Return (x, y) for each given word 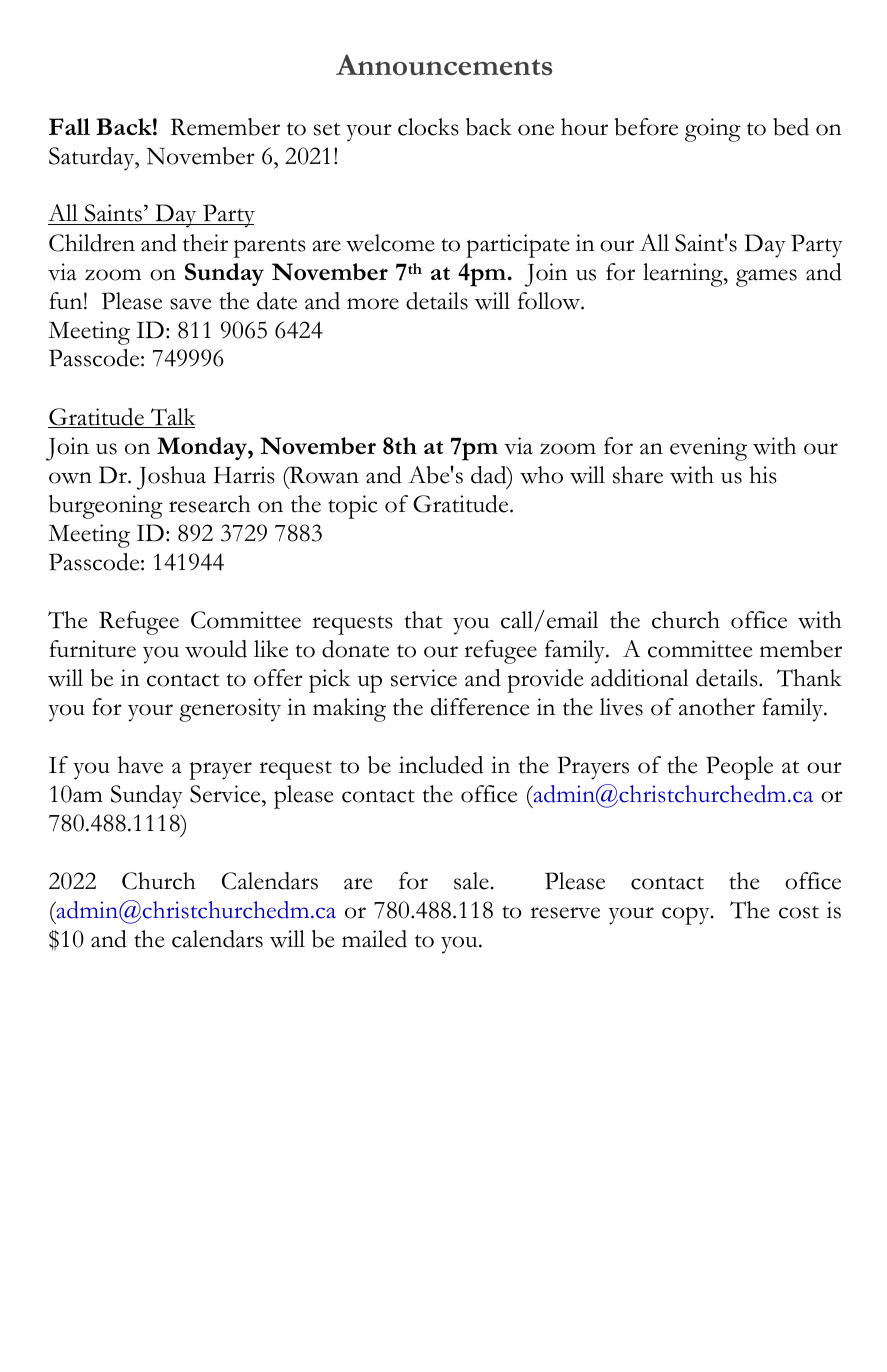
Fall (69, 126)
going (713, 130)
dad (490, 476)
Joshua (171, 478)
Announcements (444, 64)
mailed (374, 939)
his (763, 475)
